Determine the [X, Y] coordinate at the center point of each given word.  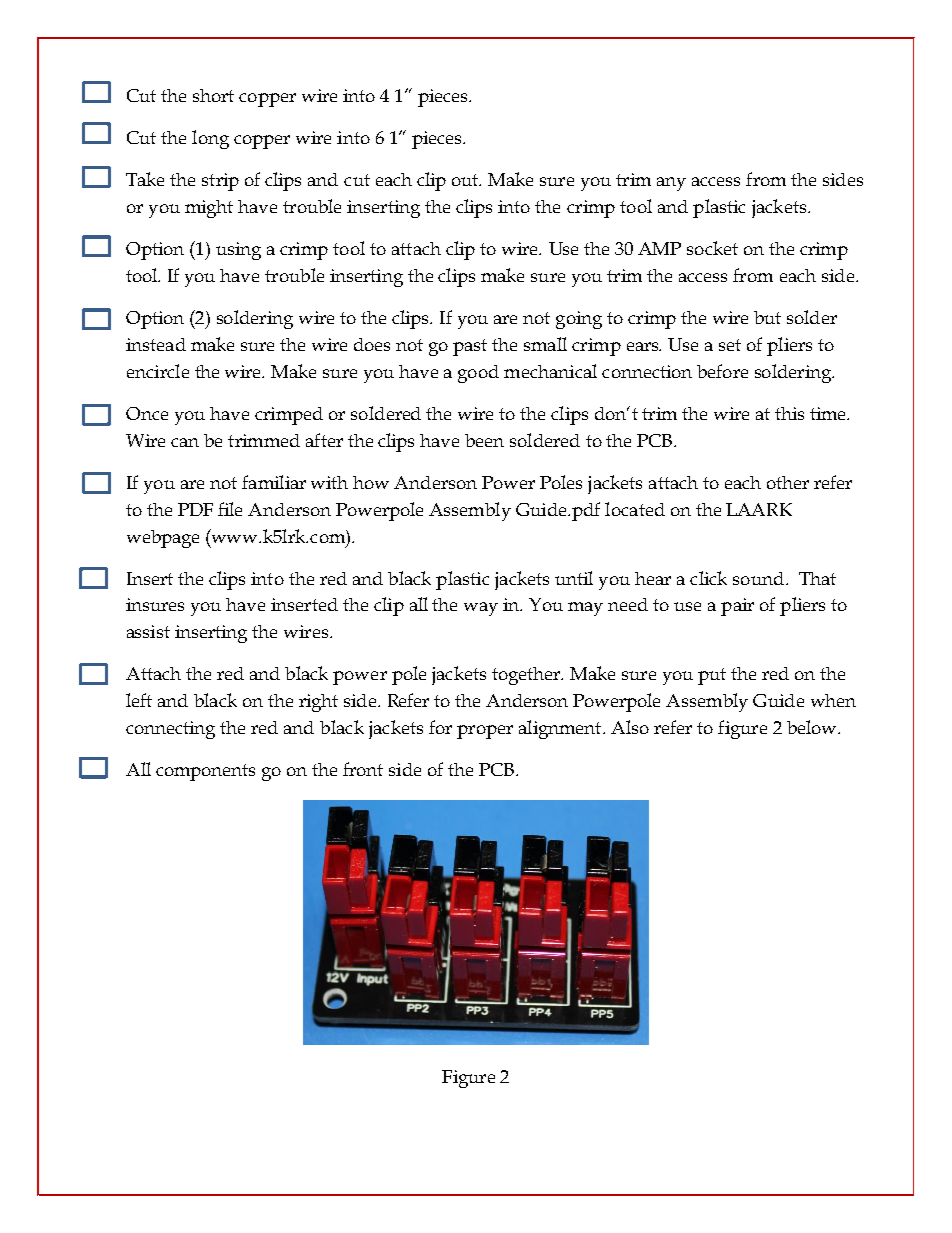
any [671, 184]
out [466, 180]
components [205, 772]
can [185, 442]
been [484, 440]
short [213, 95]
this [789, 413]
